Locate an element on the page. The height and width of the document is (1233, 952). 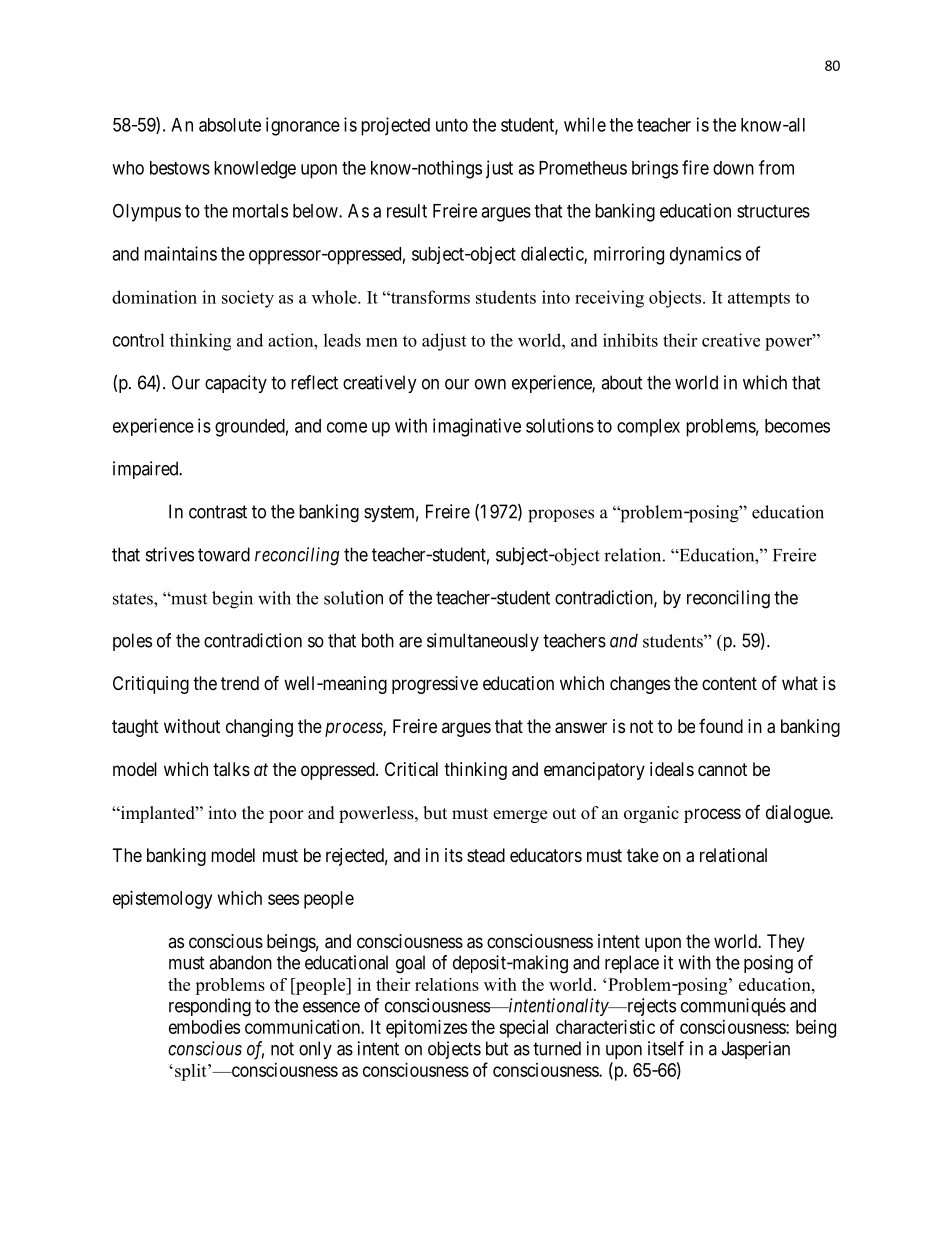
unto is located at coordinates (452, 125).
